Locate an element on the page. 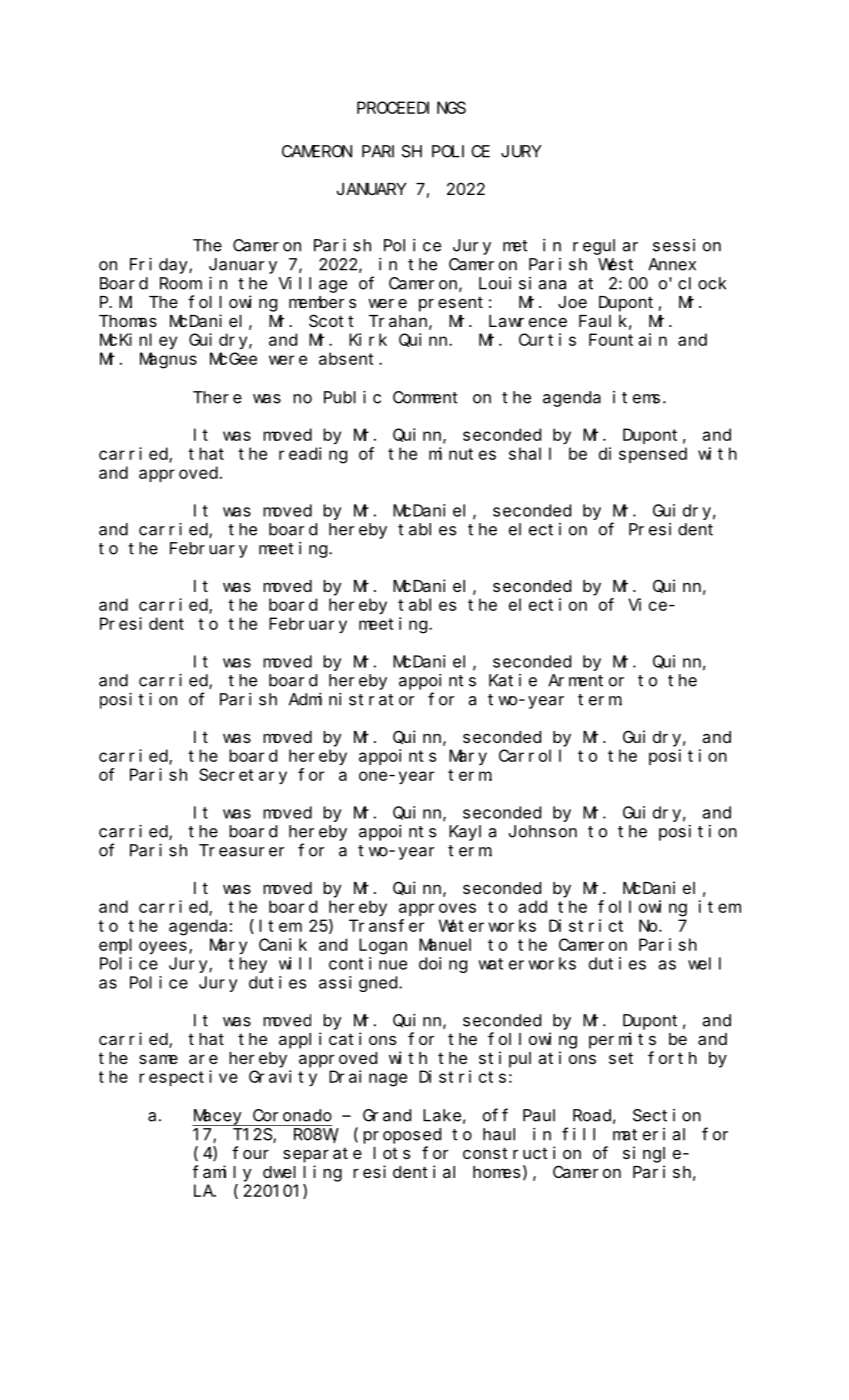  Village is located at coordinates (313, 285).
